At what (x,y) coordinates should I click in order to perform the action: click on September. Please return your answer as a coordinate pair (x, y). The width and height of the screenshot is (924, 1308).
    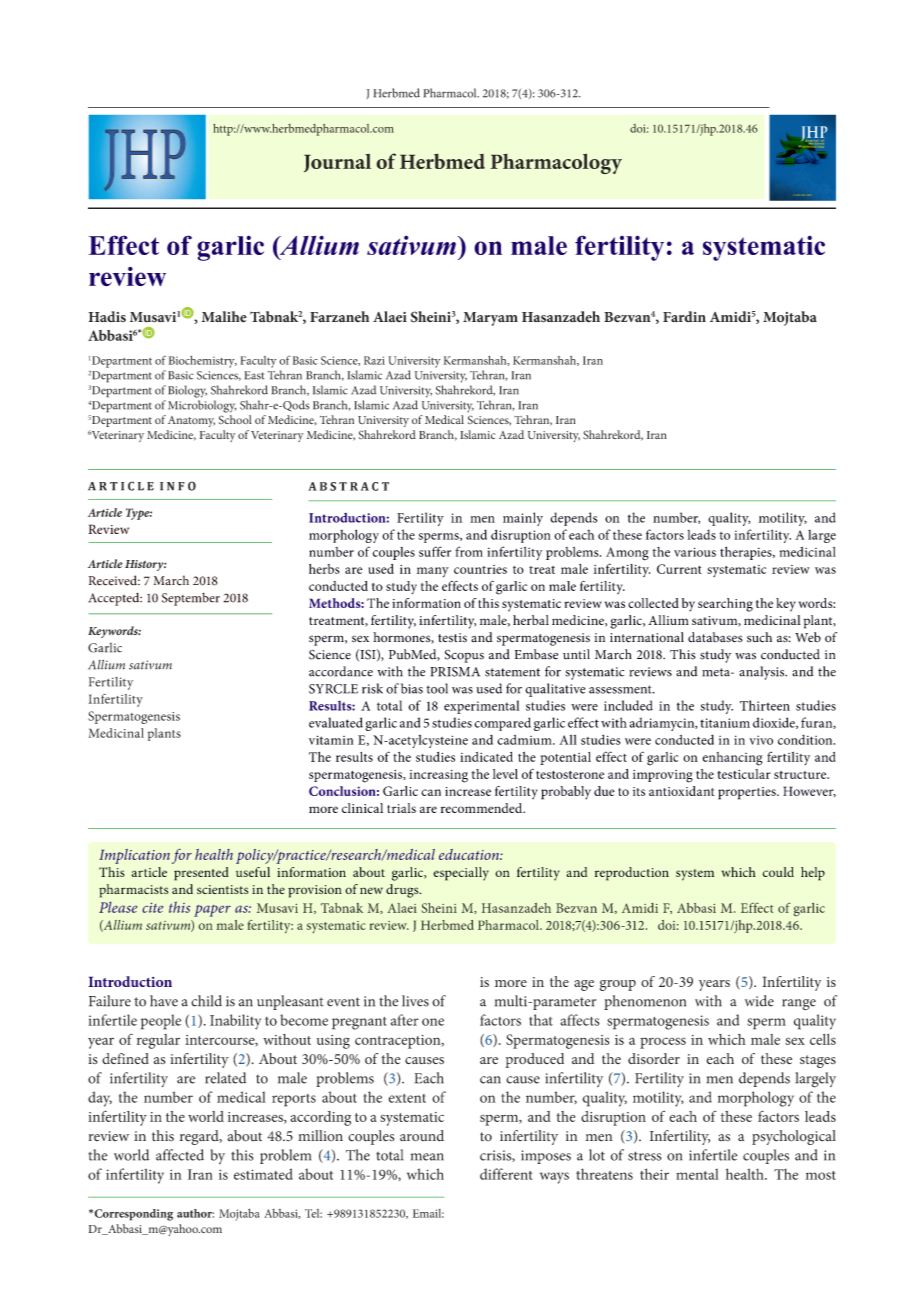
    Looking at the image, I should click on (191, 599).
